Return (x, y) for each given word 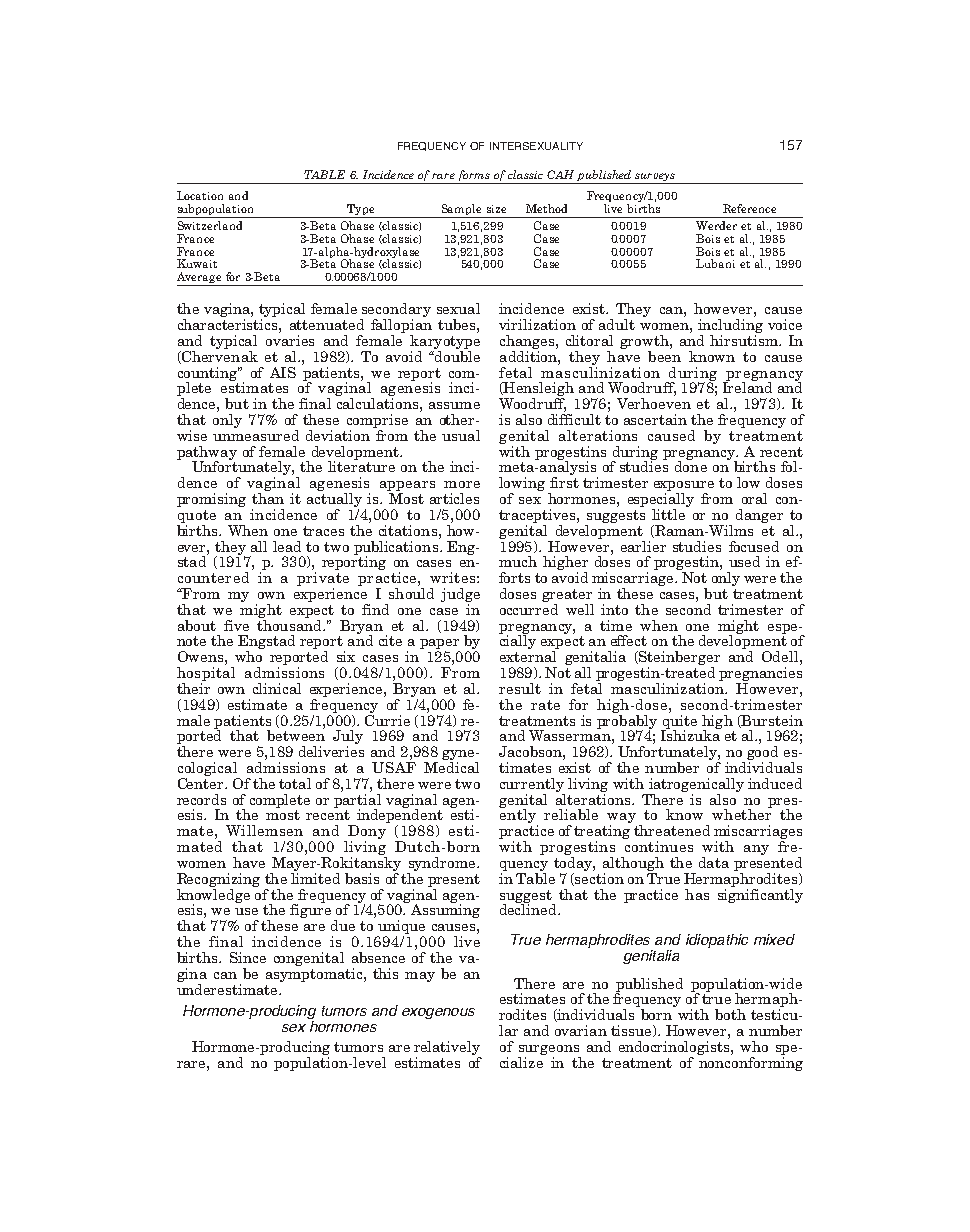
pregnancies (760, 675)
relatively (447, 1048)
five (236, 625)
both (730, 1014)
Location (200, 195)
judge (460, 596)
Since (248, 957)
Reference (749, 208)
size (496, 209)
